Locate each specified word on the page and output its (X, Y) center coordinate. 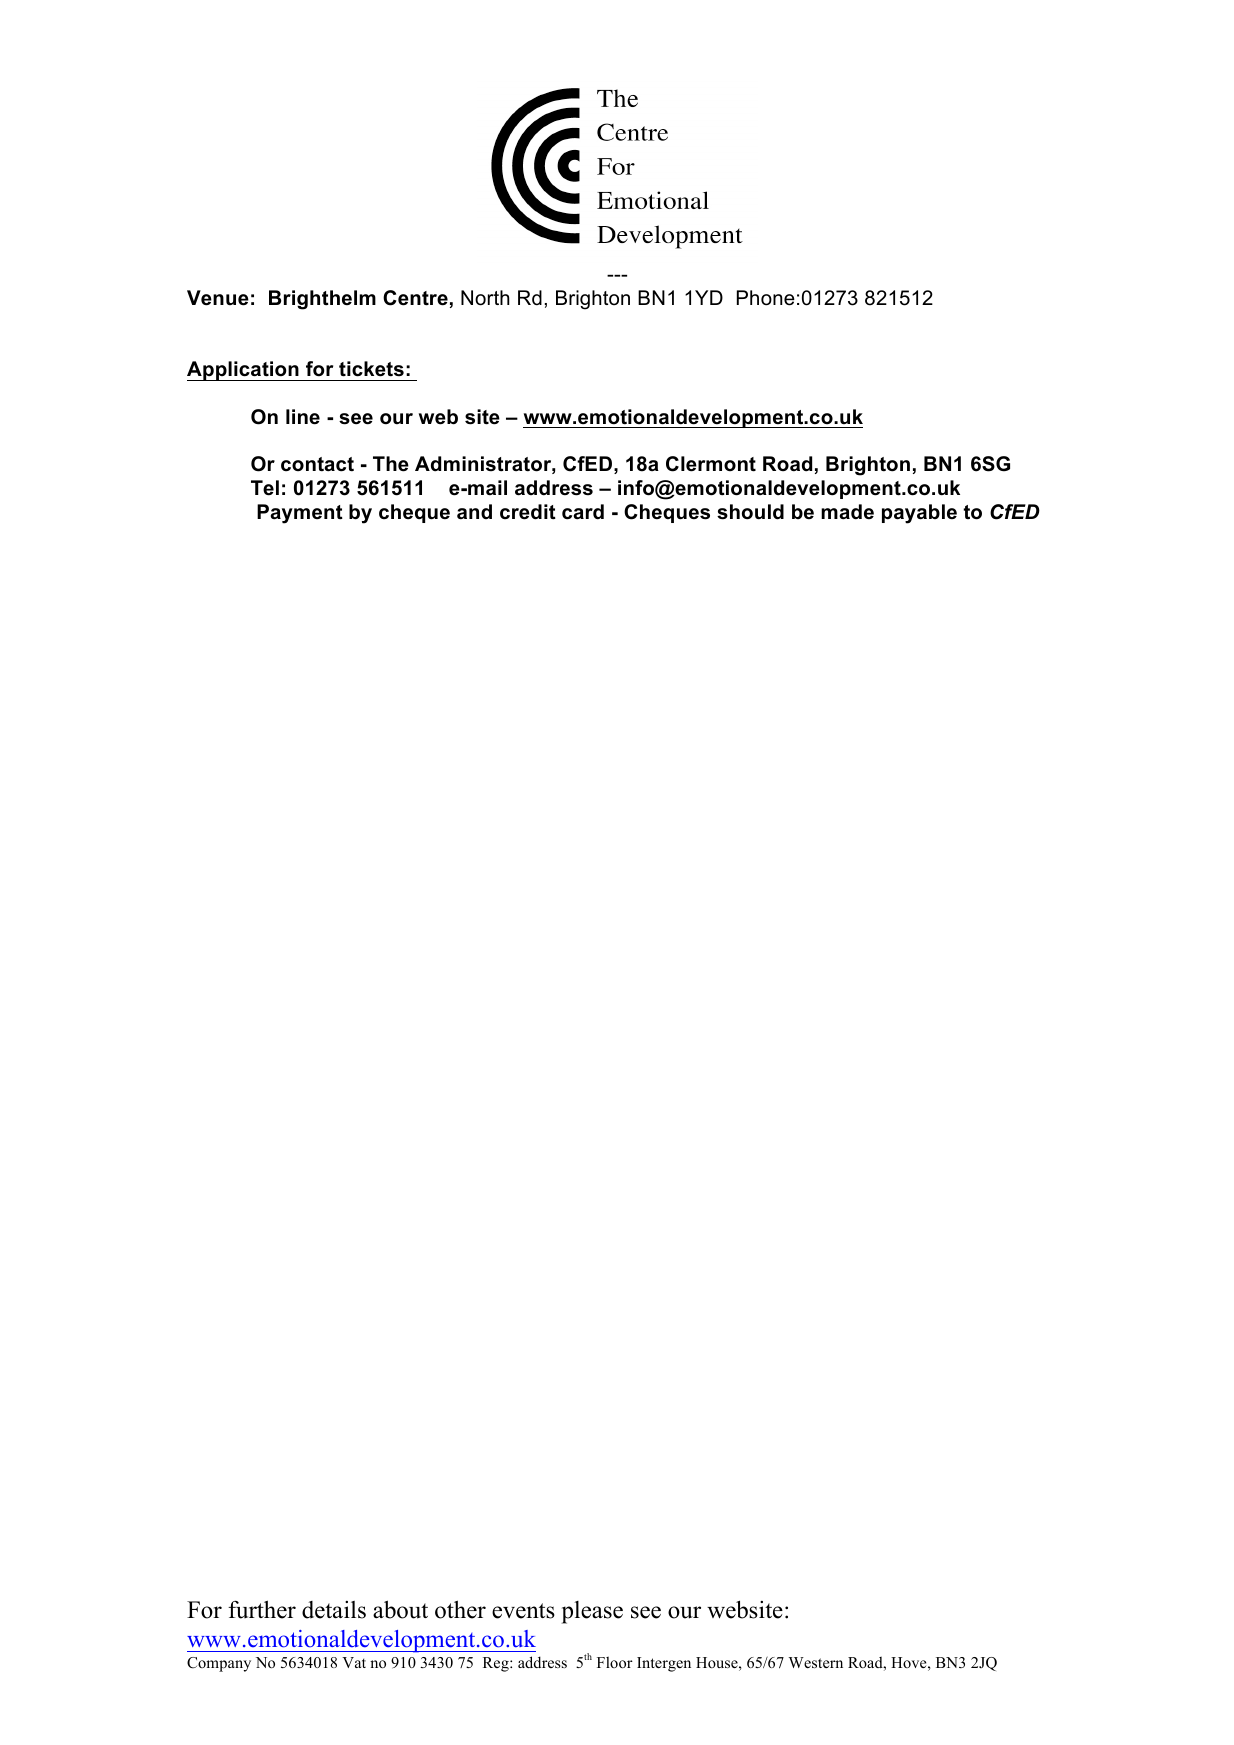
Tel (265, 488)
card (583, 512)
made (847, 512)
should (750, 512)
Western (816, 1662)
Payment (300, 514)
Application (244, 371)
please (592, 1612)
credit (528, 512)
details (334, 1610)
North (485, 298)
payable (919, 514)
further (262, 1609)
